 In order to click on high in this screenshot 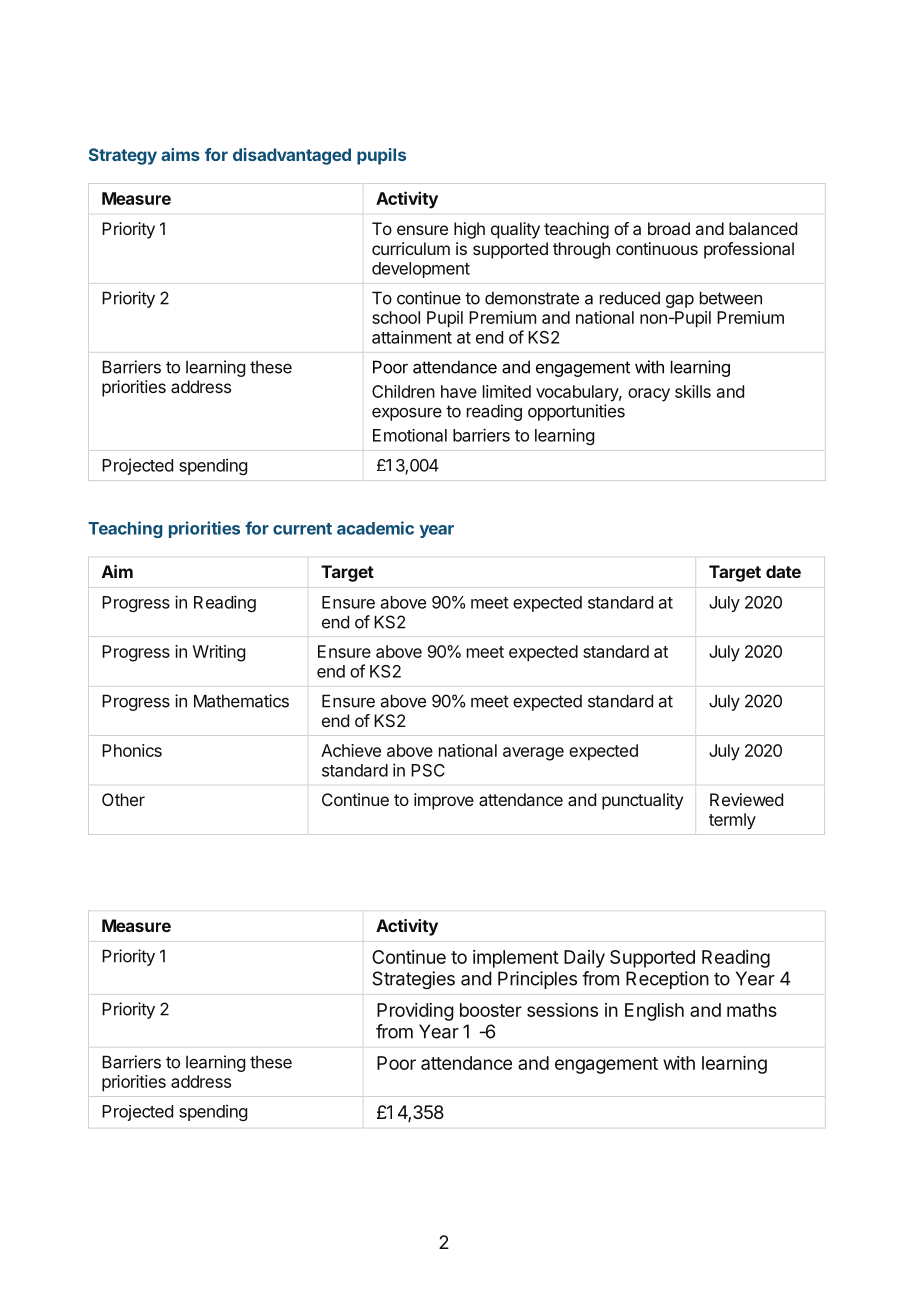, I will do `click(469, 230)`.
